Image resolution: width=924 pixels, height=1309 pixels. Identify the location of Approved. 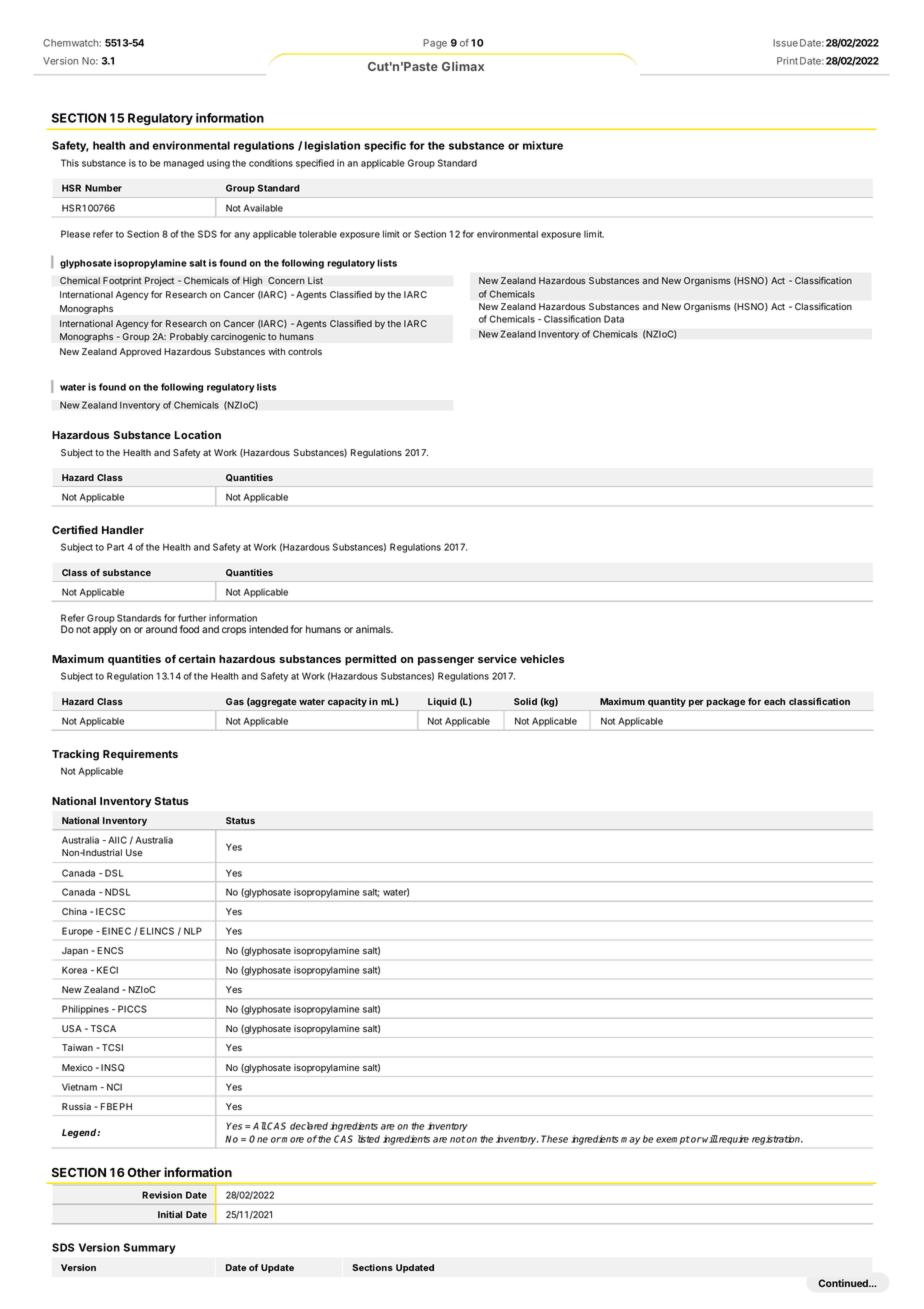
(140, 352).
